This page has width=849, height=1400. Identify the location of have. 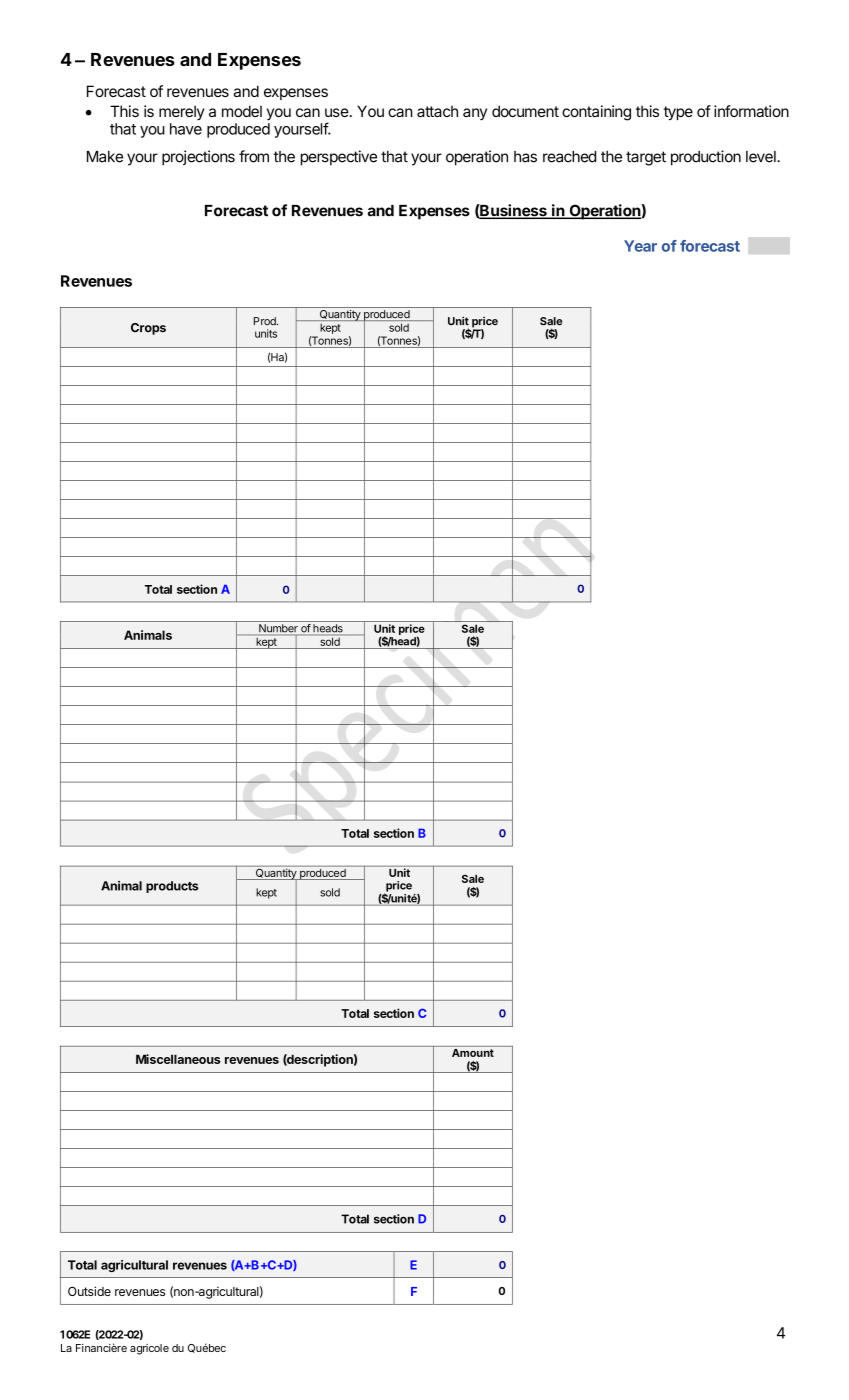
(186, 129).
